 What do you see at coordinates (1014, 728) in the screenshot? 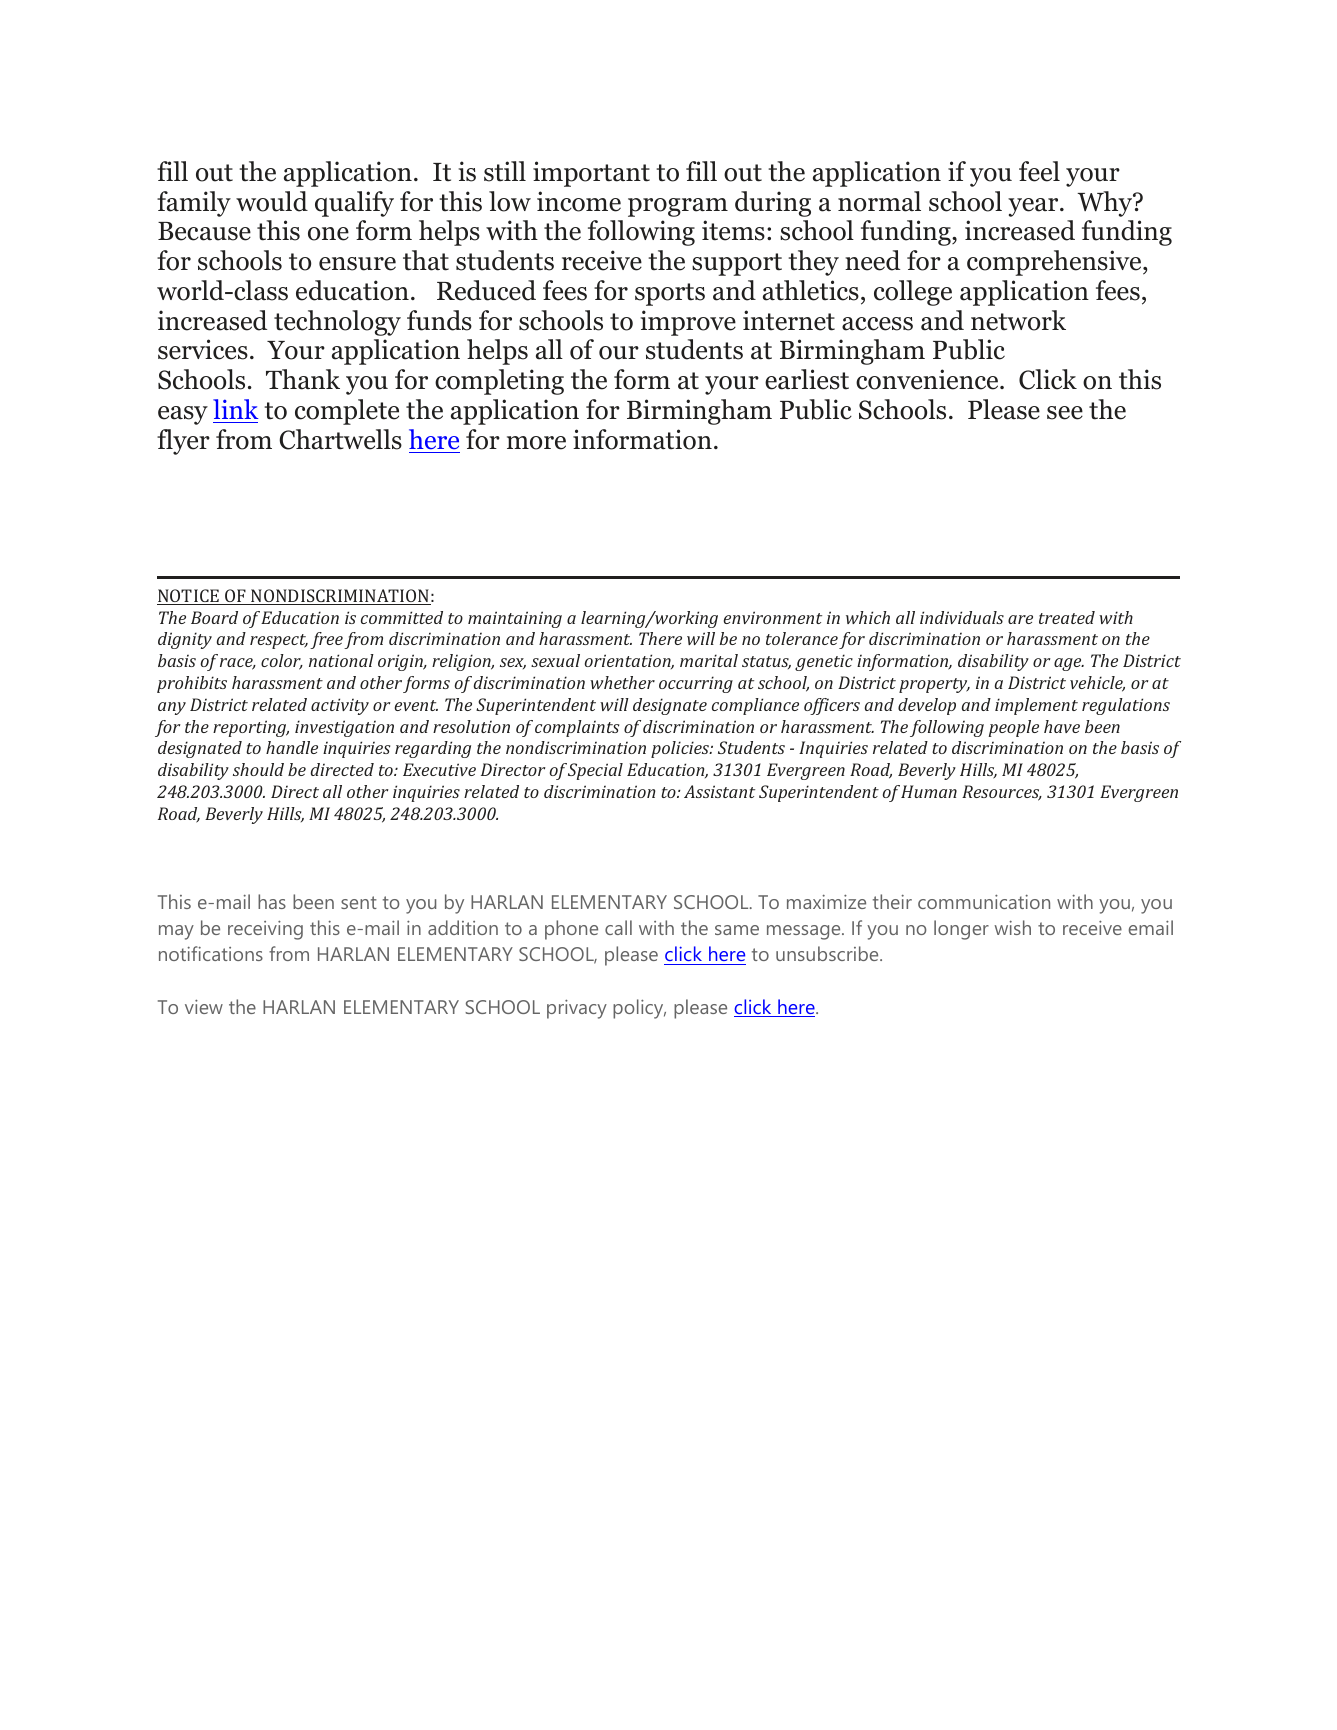
I see `people` at bounding box center [1014, 728].
